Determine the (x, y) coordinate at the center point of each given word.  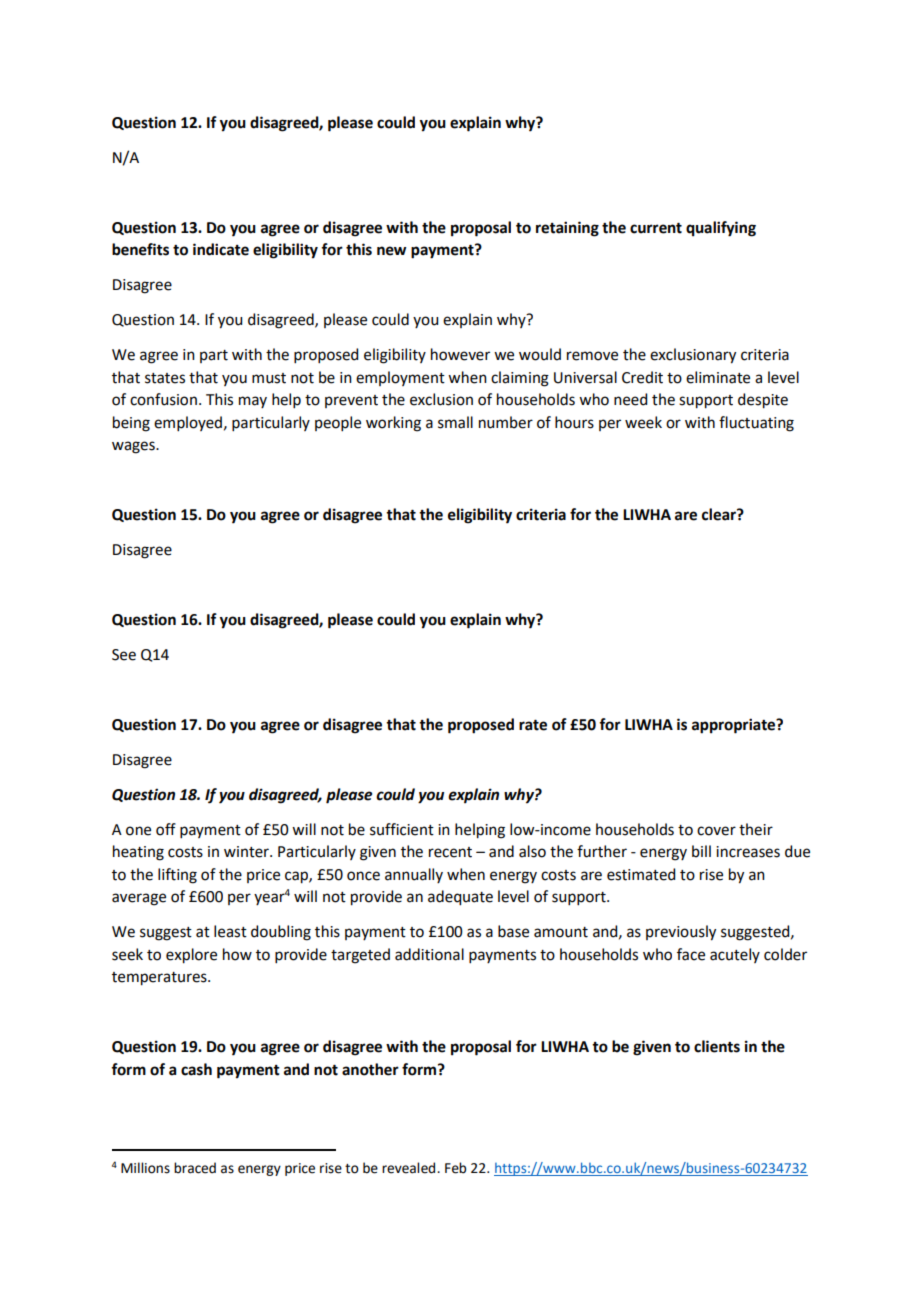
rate (533, 725)
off (166, 829)
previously (681, 933)
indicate (221, 249)
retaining (567, 229)
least (230, 931)
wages (134, 447)
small (455, 422)
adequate (460, 898)
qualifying (721, 229)
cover (716, 831)
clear (720, 514)
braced (195, 1168)
